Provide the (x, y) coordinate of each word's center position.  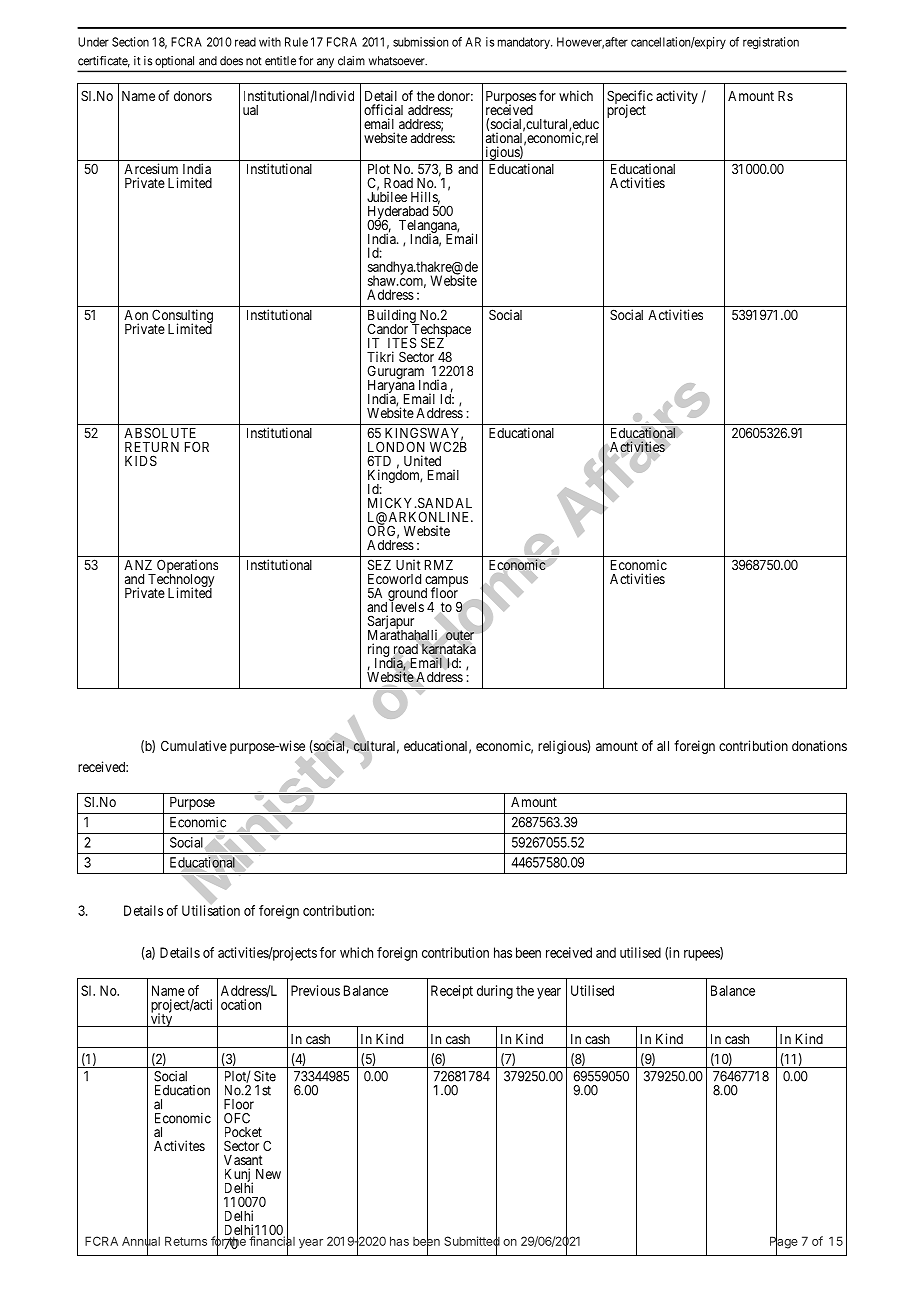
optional (174, 62)
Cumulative (194, 745)
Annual (141, 1241)
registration (771, 43)
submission (420, 42)
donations (819, 745)
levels (406, 606)
